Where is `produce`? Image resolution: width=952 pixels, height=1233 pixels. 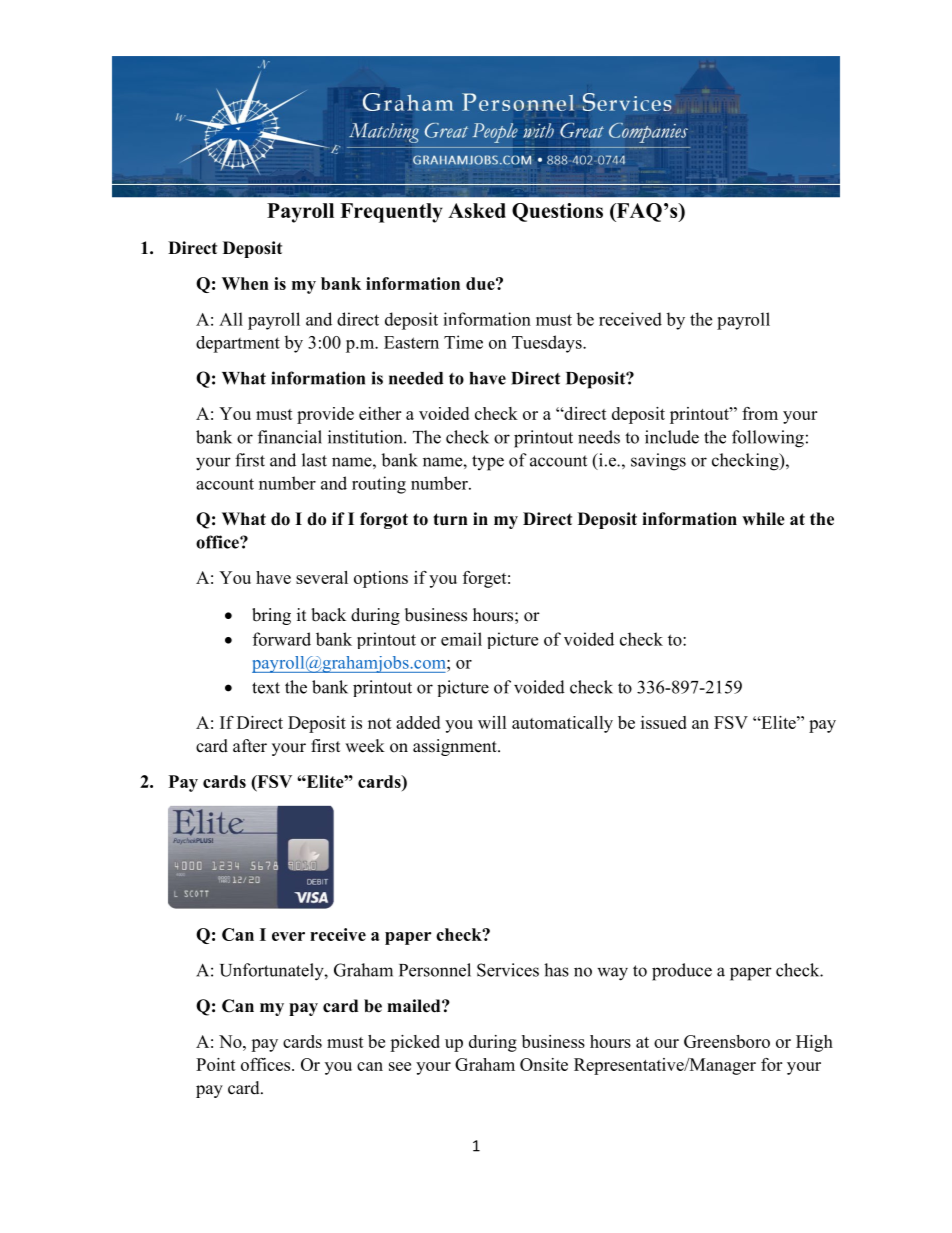 produce is located at coordinates (682, 972).
